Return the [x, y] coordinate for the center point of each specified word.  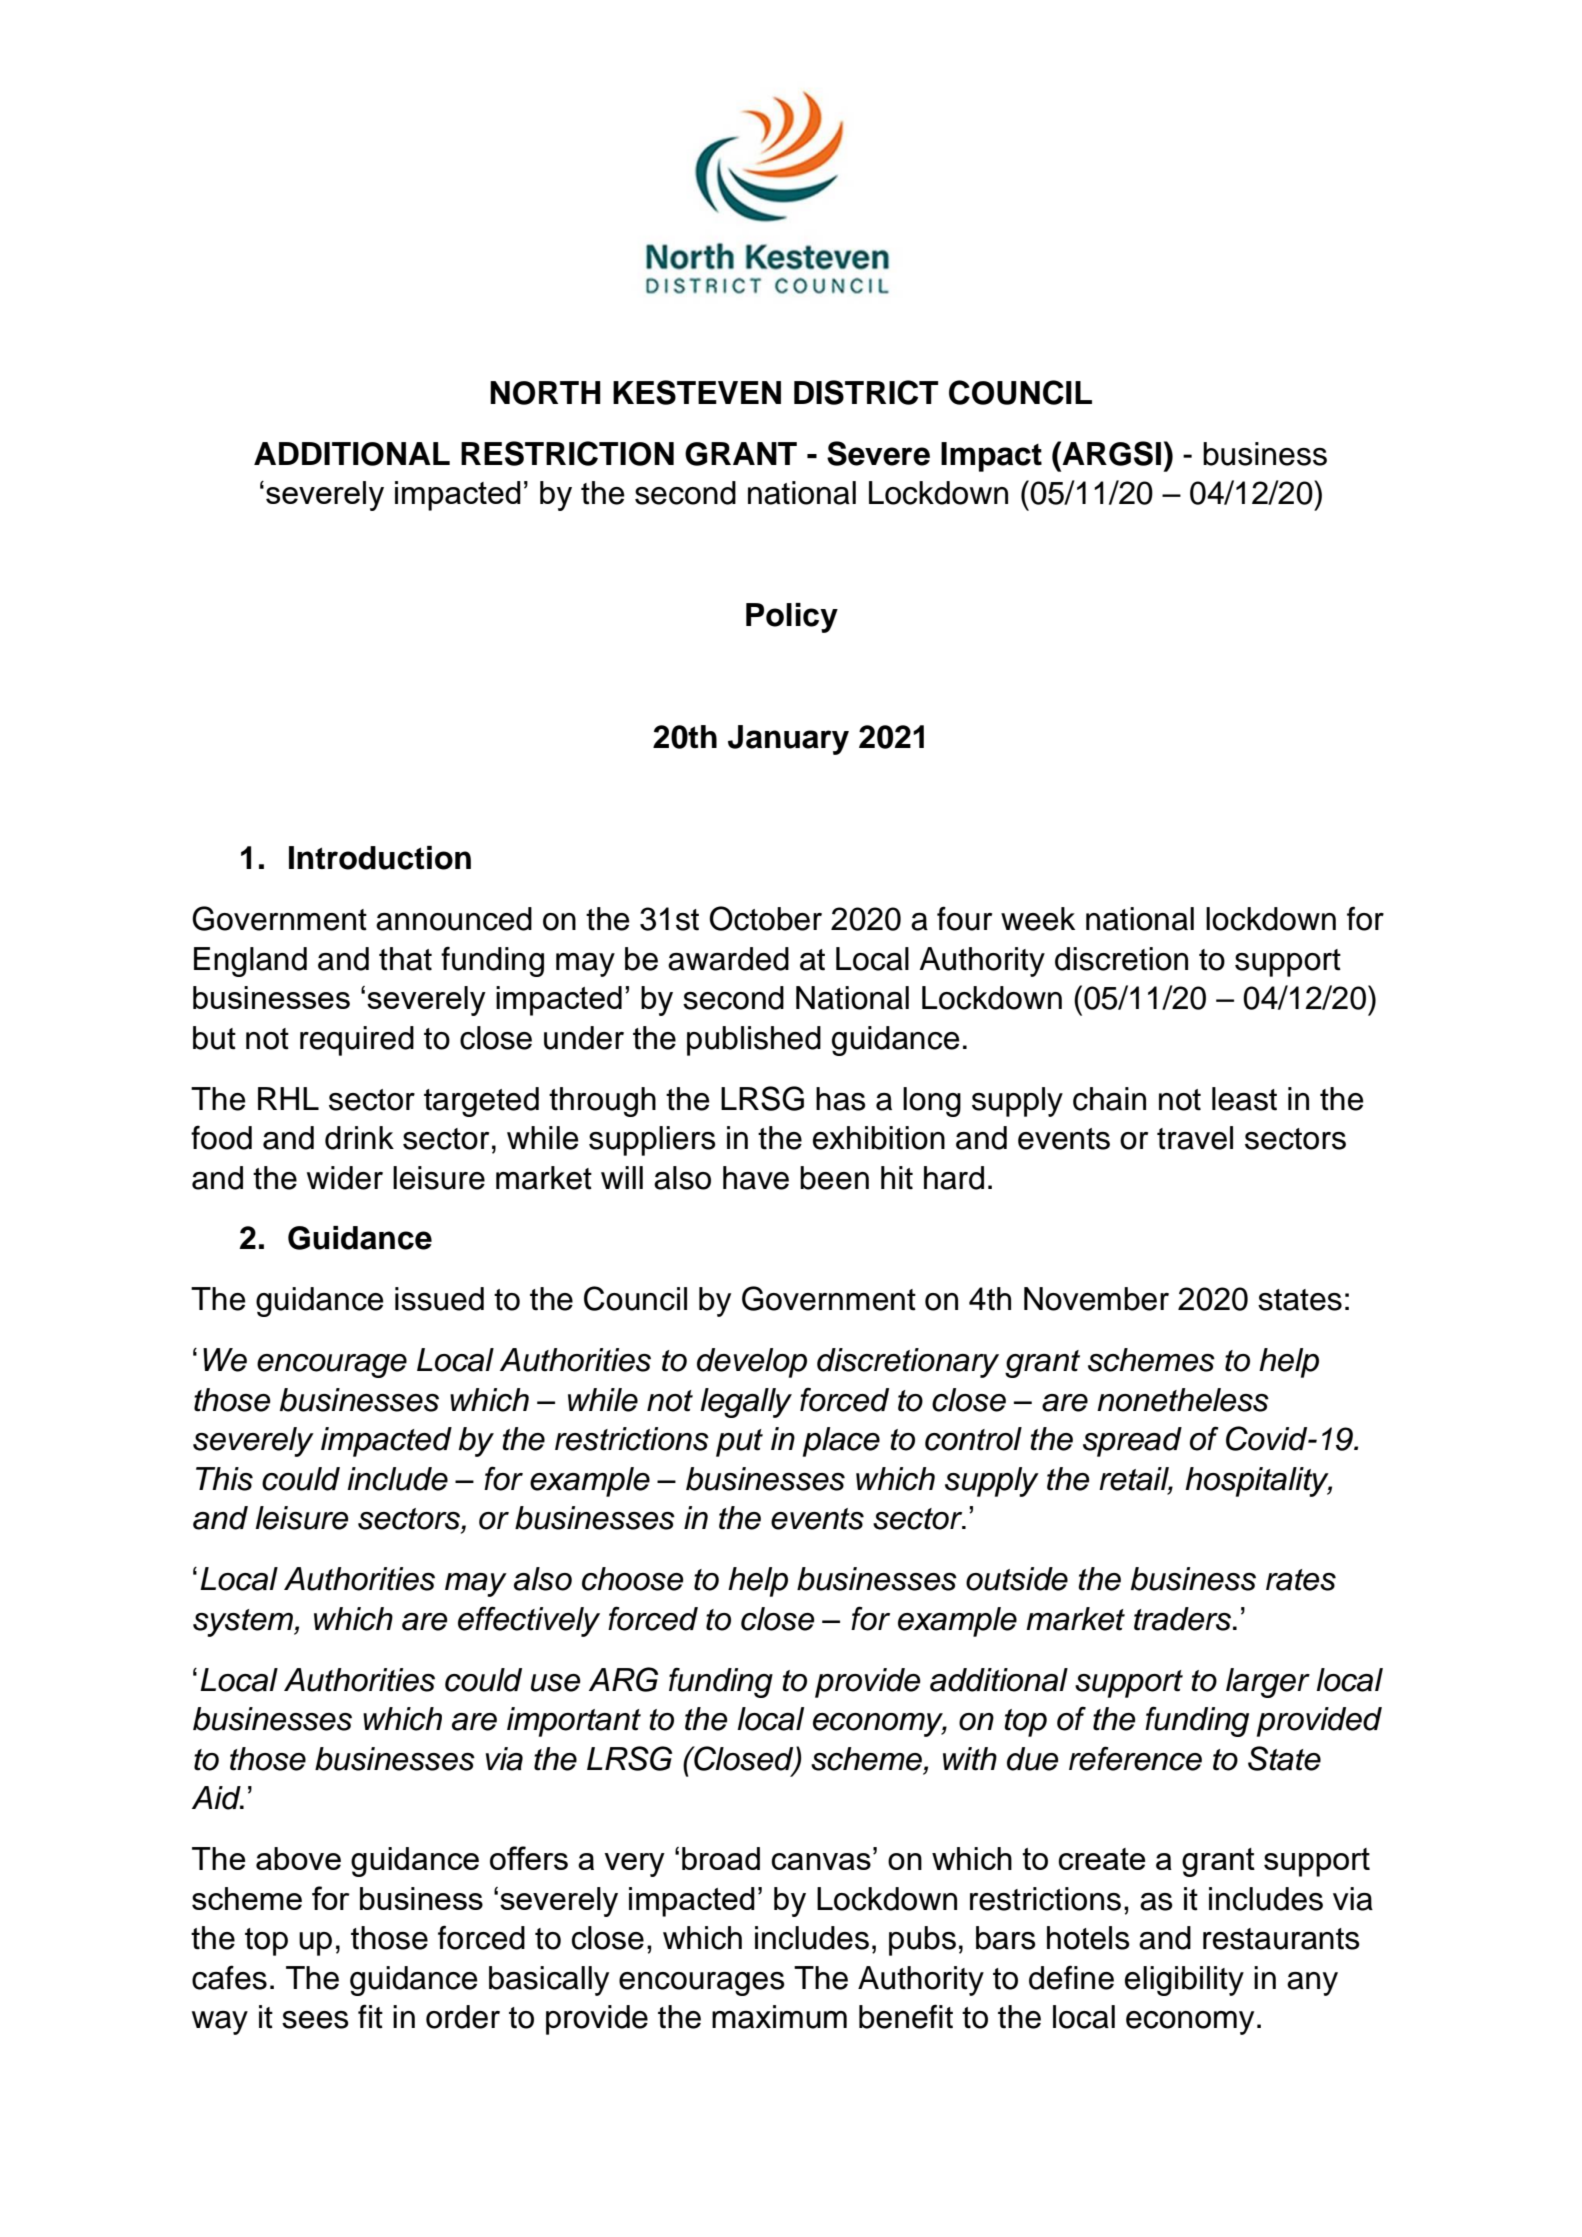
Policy [792, 618]
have [756, 1178]
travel [1195, 1138]
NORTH [545, 393]
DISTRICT [866, 392]
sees [315, 2020]
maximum [779, 2017]
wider [345, 1178]
